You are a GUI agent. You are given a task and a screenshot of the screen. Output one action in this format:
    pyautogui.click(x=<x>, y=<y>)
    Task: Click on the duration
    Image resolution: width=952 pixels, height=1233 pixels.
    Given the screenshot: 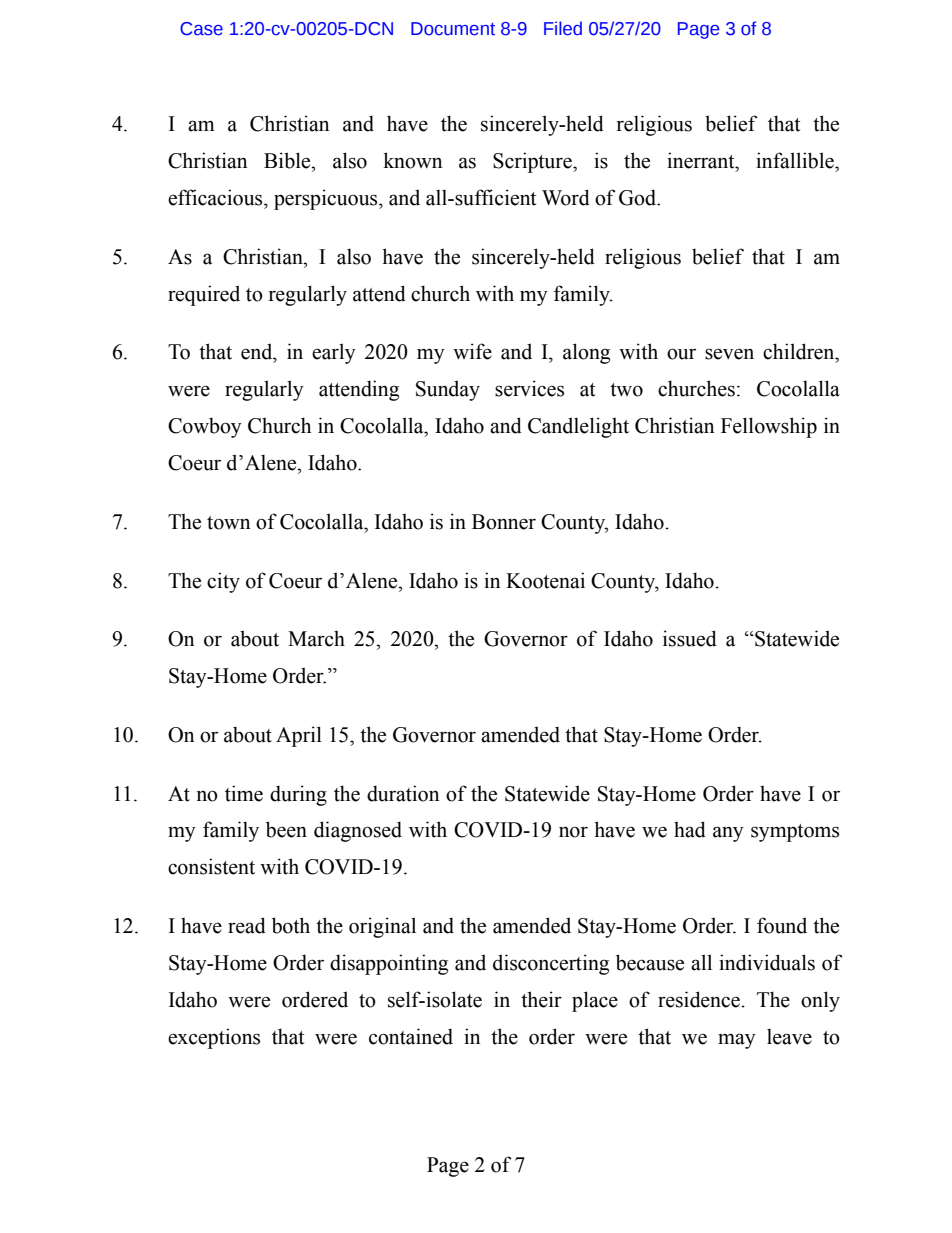 What is the action you would take?
    pyautogui.click(x=403, y=793)
